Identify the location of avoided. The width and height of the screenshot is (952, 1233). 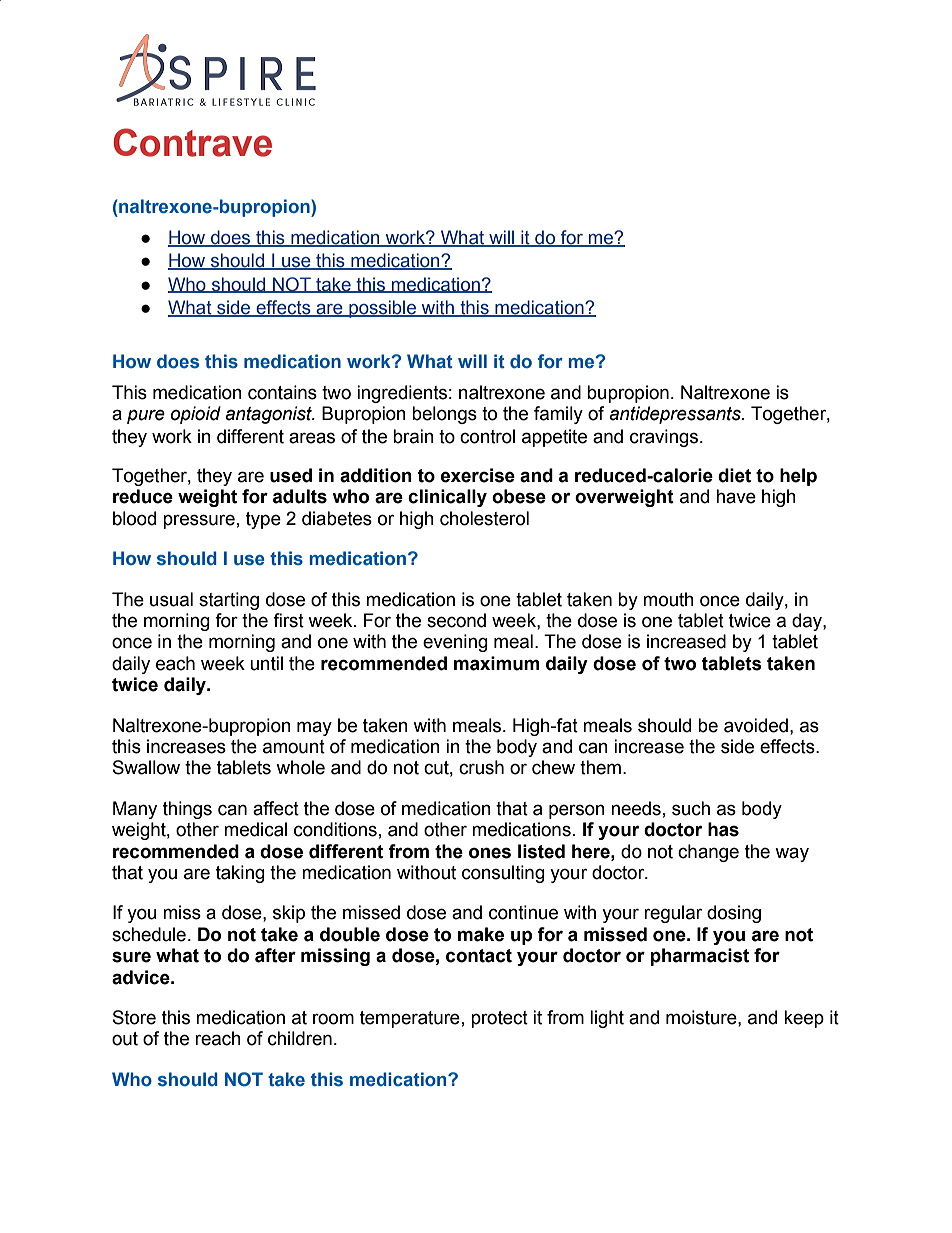
(756, 725).
